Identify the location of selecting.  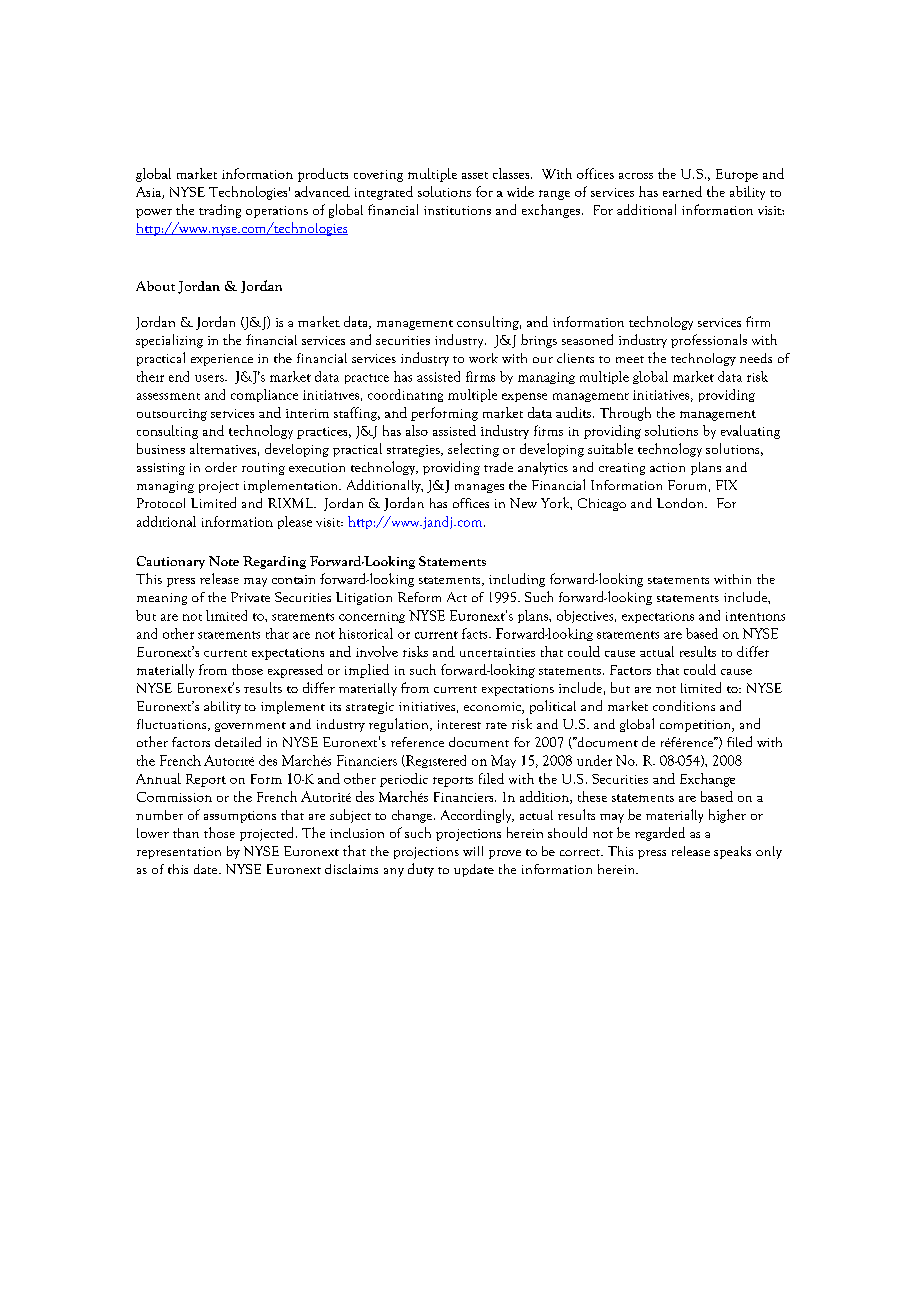
(473, 450).
